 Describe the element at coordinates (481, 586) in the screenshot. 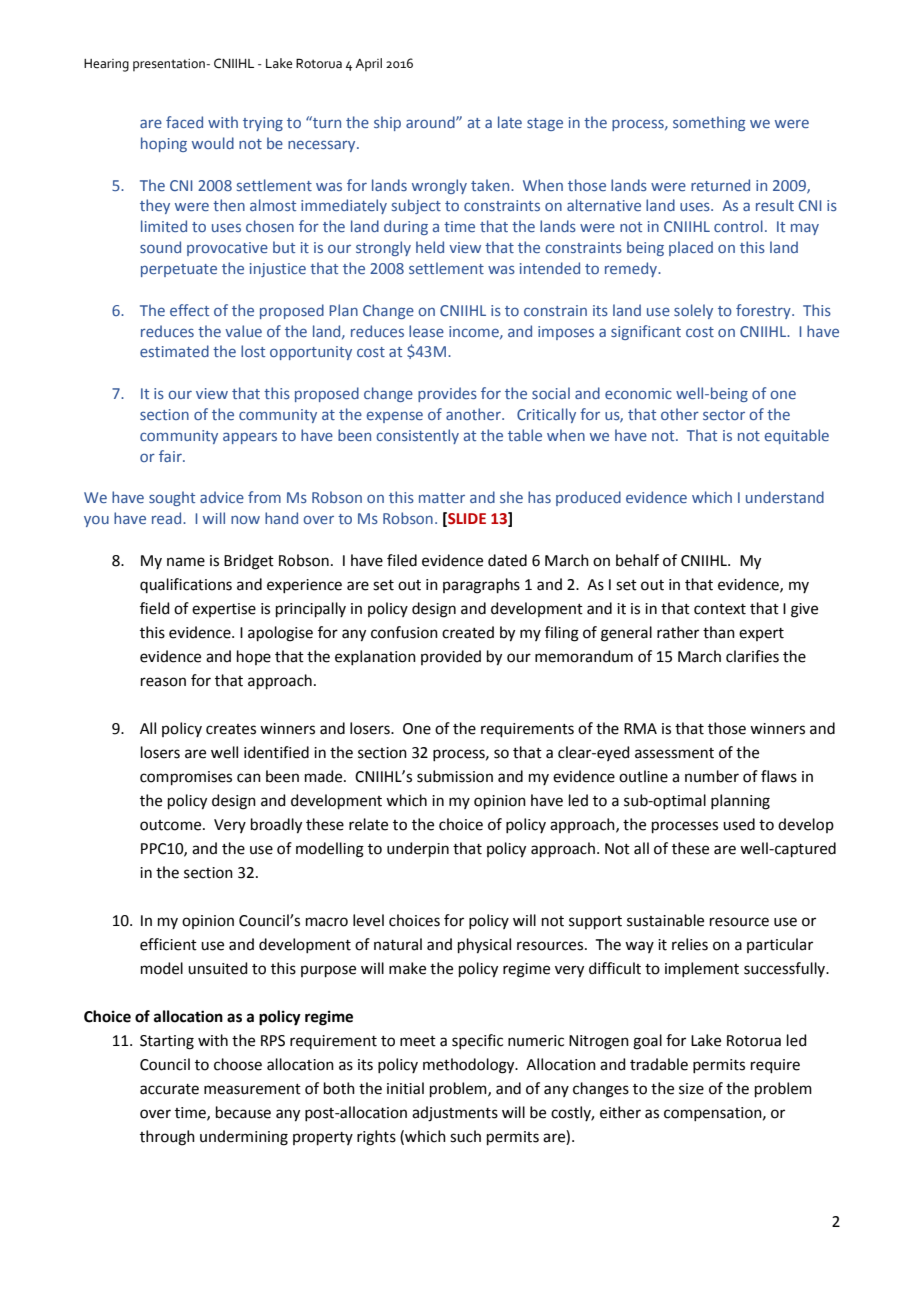

I see `paragraphs` at that location.
